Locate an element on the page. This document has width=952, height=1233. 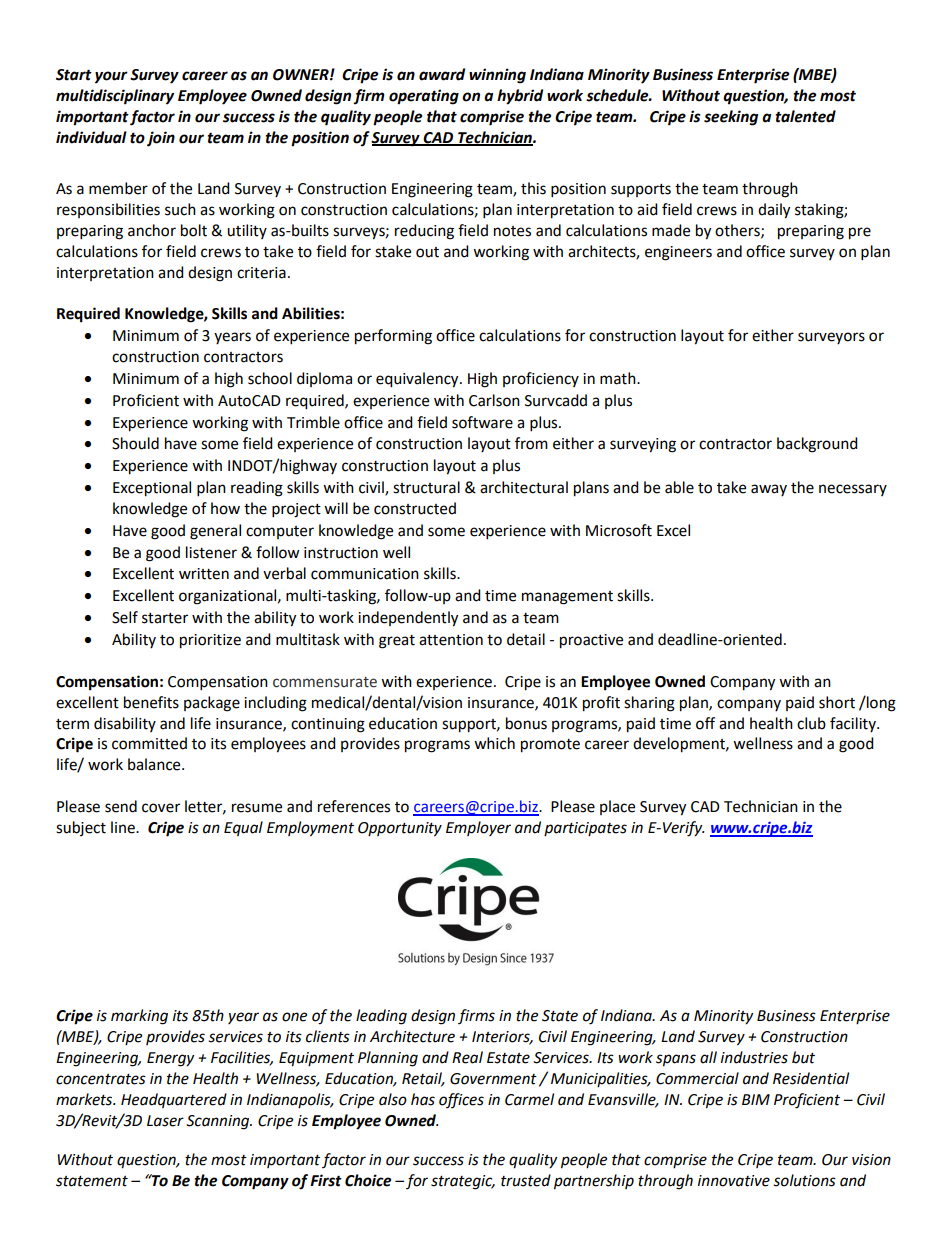
Should is located at coordinates (135, 443).
